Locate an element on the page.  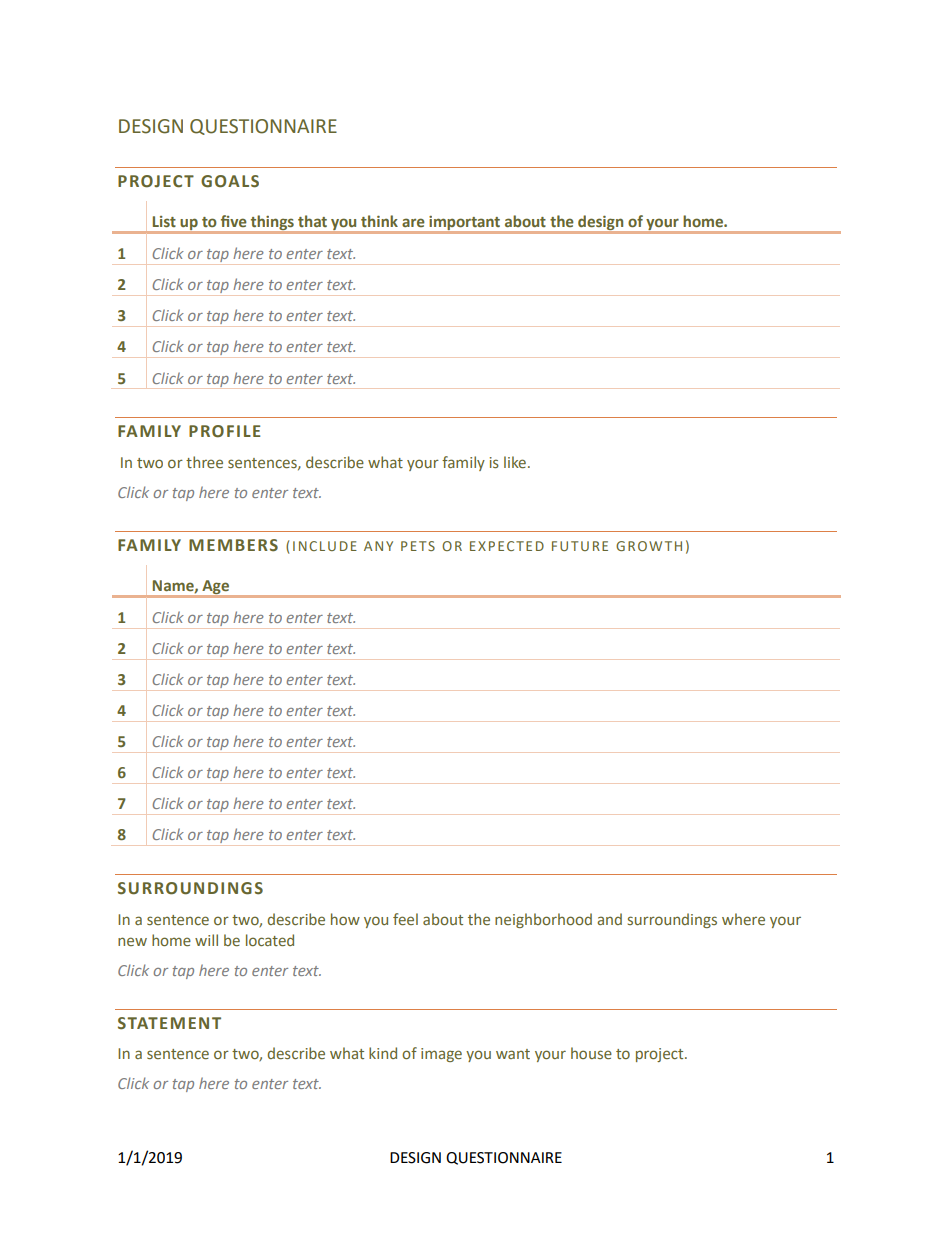
important is located at coordinates (465, 223).
